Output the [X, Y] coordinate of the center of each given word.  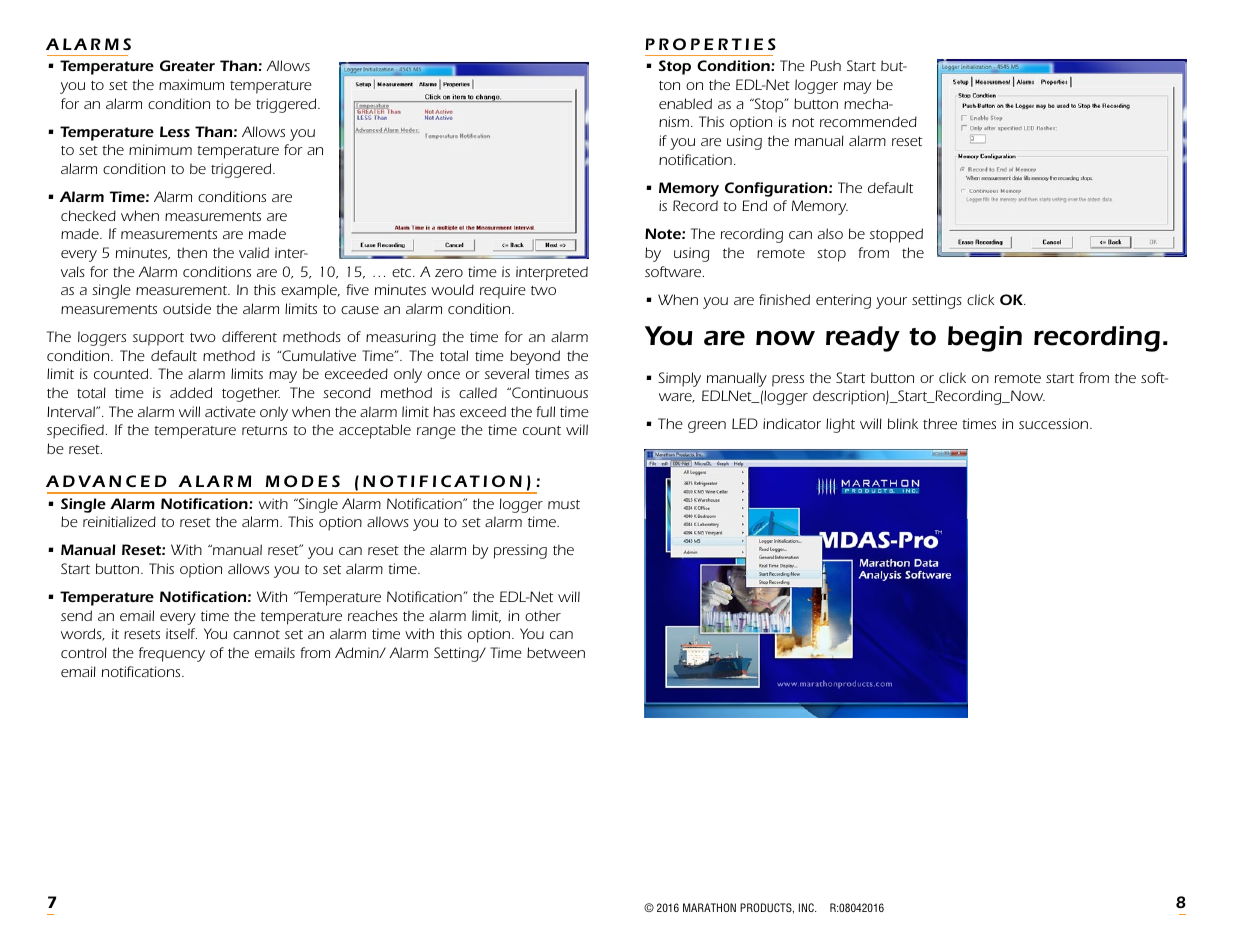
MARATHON [709, 907]
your [891, 303]
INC [807, 907]
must [564, 504]
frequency [172, 654]
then [192, 252]
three [940, 423]
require [503, 291]
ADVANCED [106, 481]
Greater [187, 65]
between [556, 652]
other [543, 615]
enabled [685, 103]
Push [825, 65]
